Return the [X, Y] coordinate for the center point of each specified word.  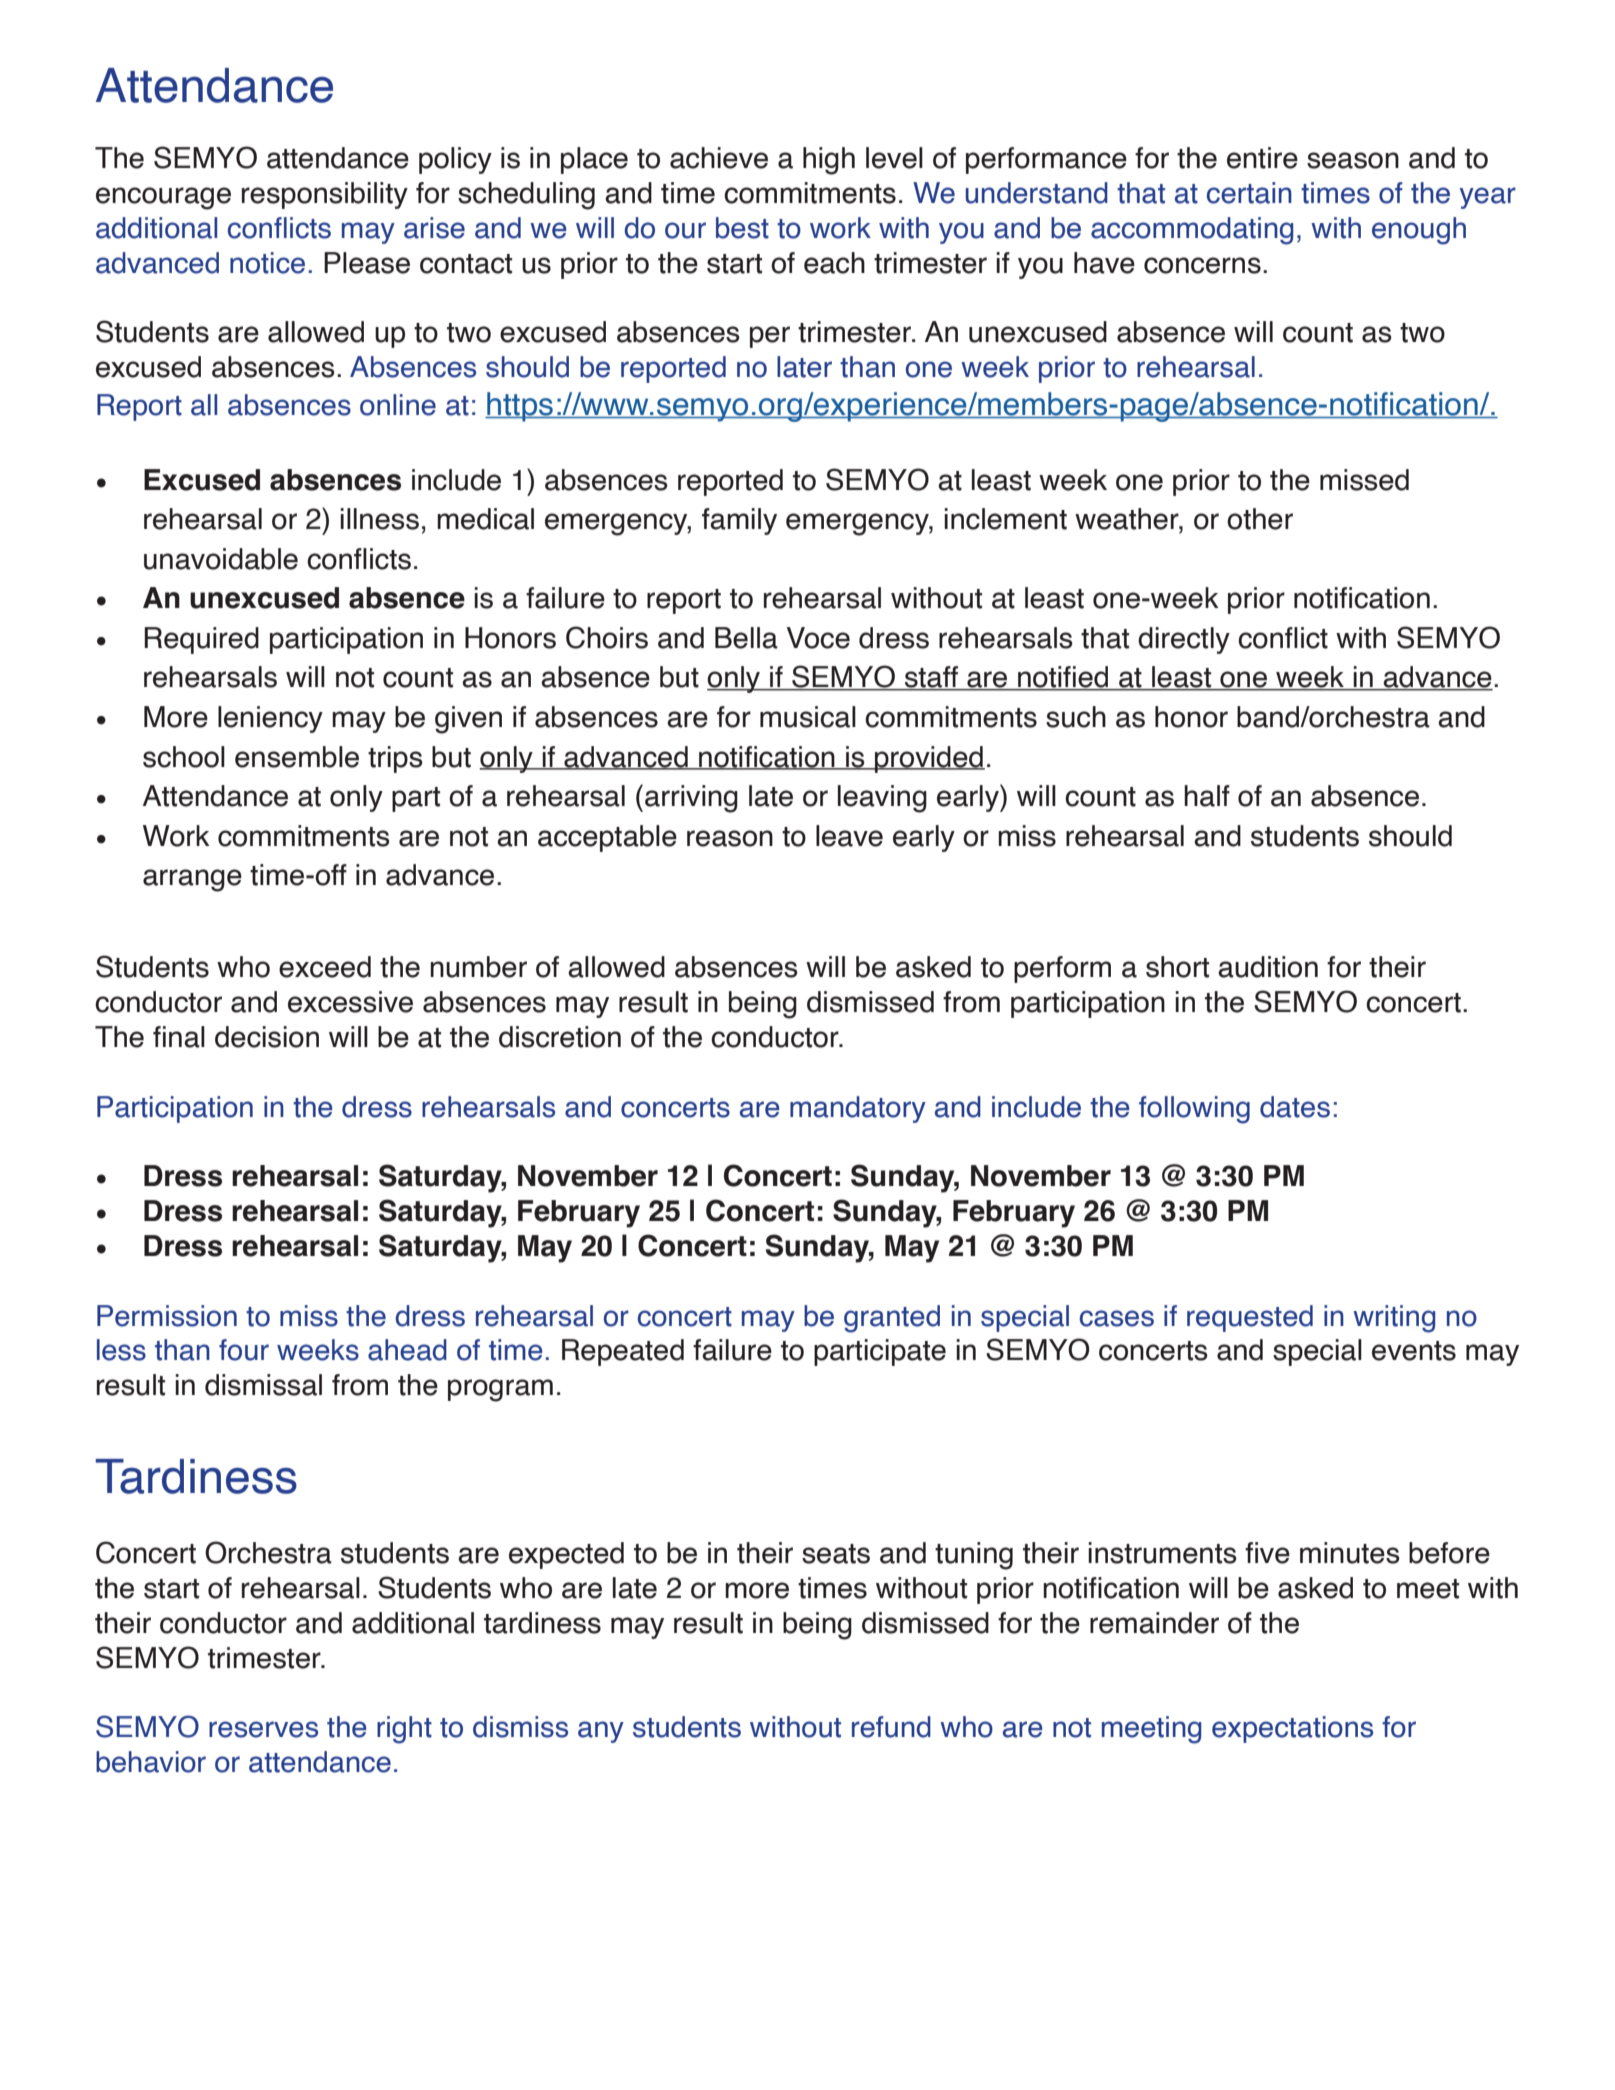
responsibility [325, 195]
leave [849, 836]
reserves [263, 1729]
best [742, 228]
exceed [325, 967]
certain [1249, 193]
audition [1268, 967]
